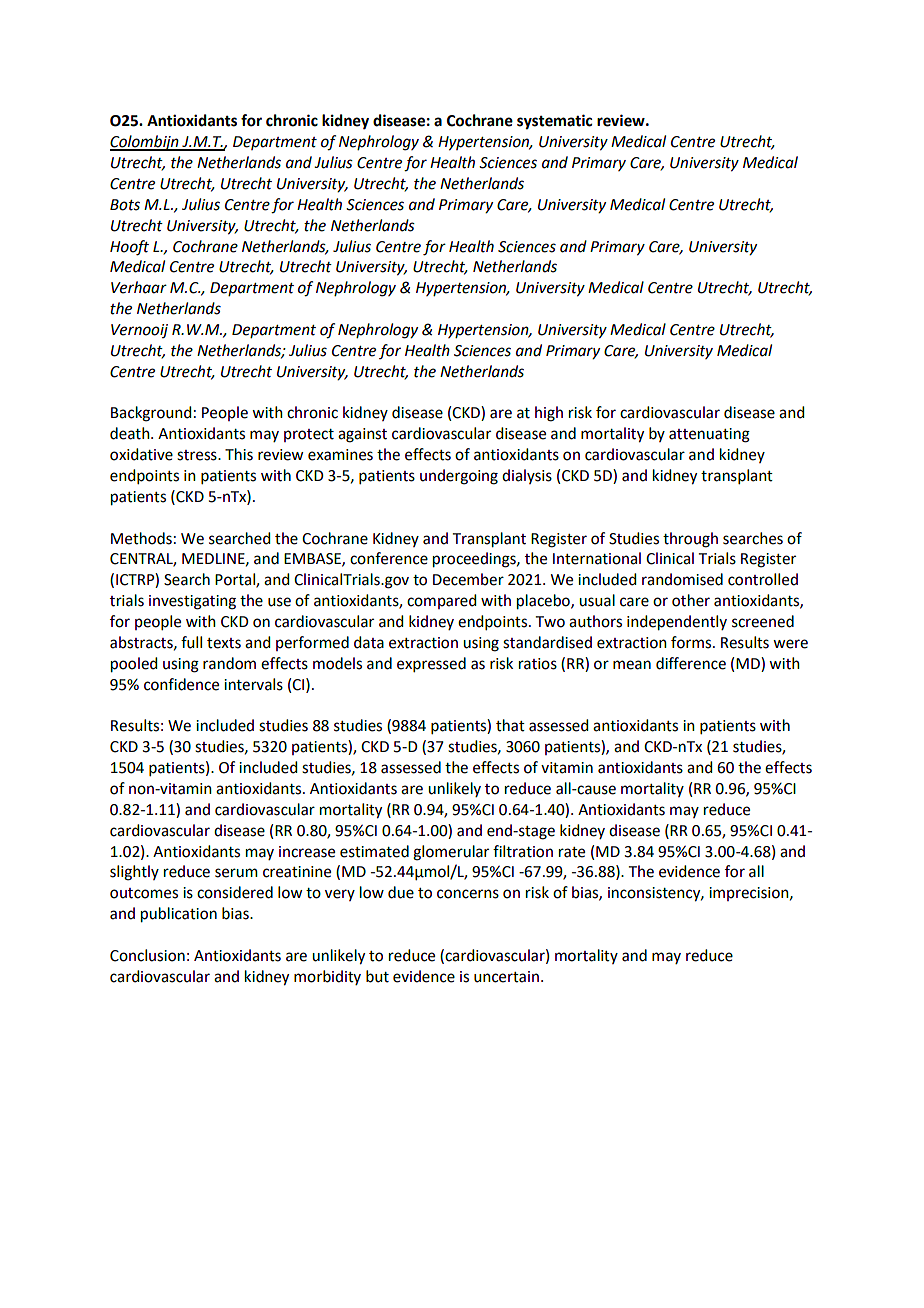 The height and width of the page is (1308, 924). What do you see at coordinates (554, 122) in the page?
I see `systematic` at bounding box center [554, 122].
